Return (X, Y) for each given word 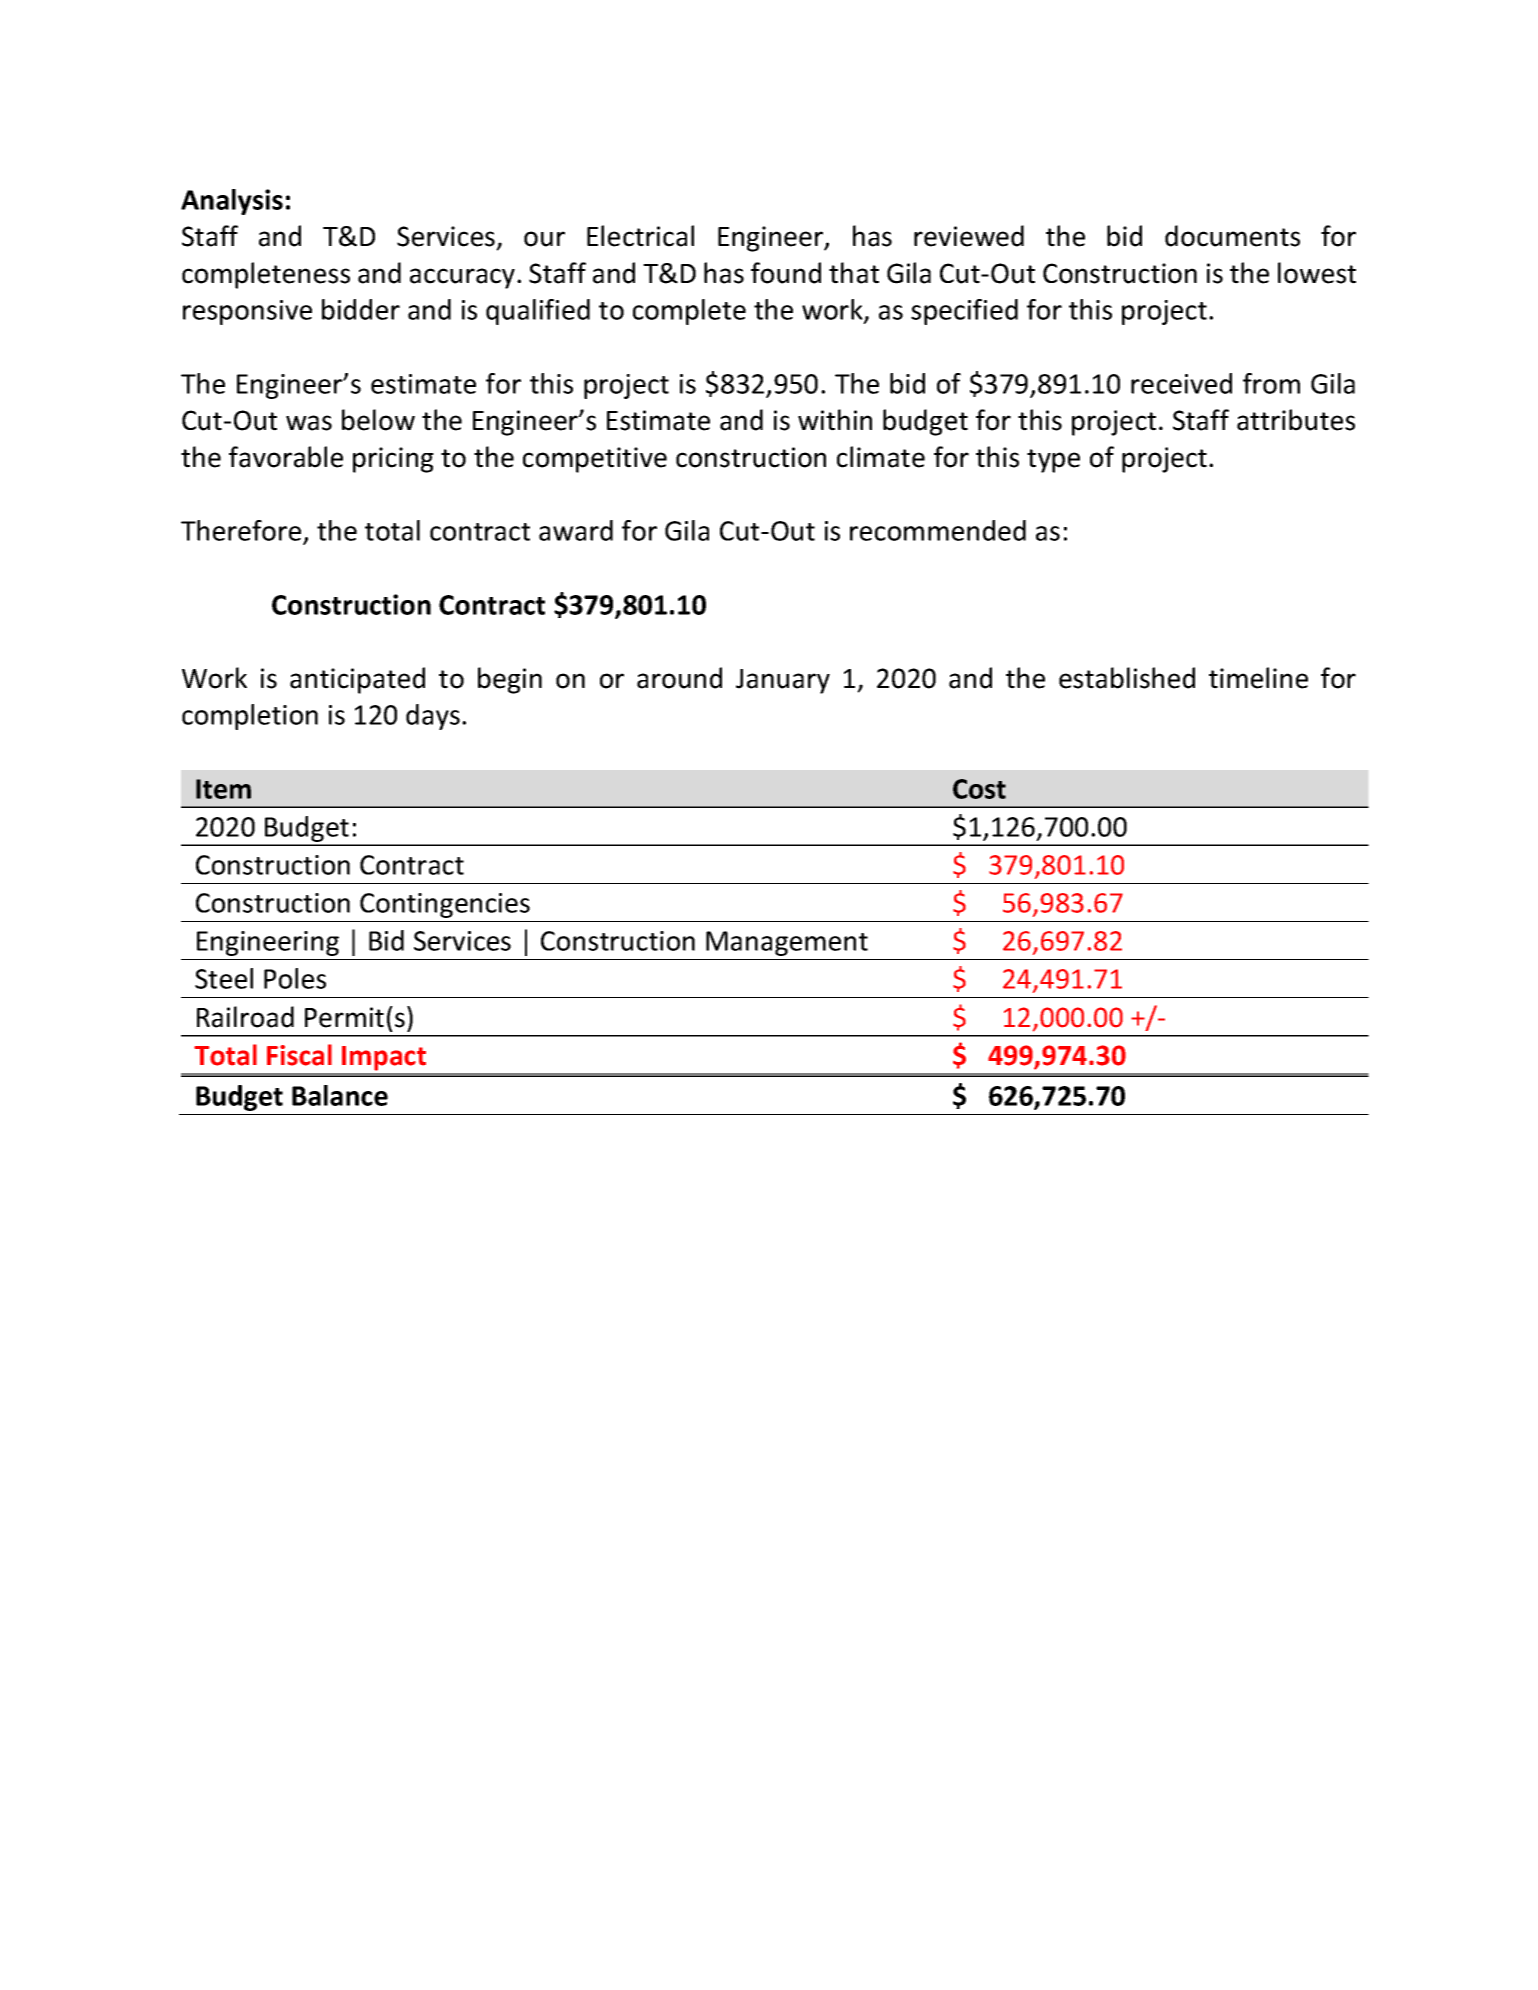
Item (223, 789)
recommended (938, 530)
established (1127, 678)
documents (1232, 236)
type (1053, 461)
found (786, 273)
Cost (979, 789)
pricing (393, 460)
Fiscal (299, 1055)
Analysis (232, 202)
